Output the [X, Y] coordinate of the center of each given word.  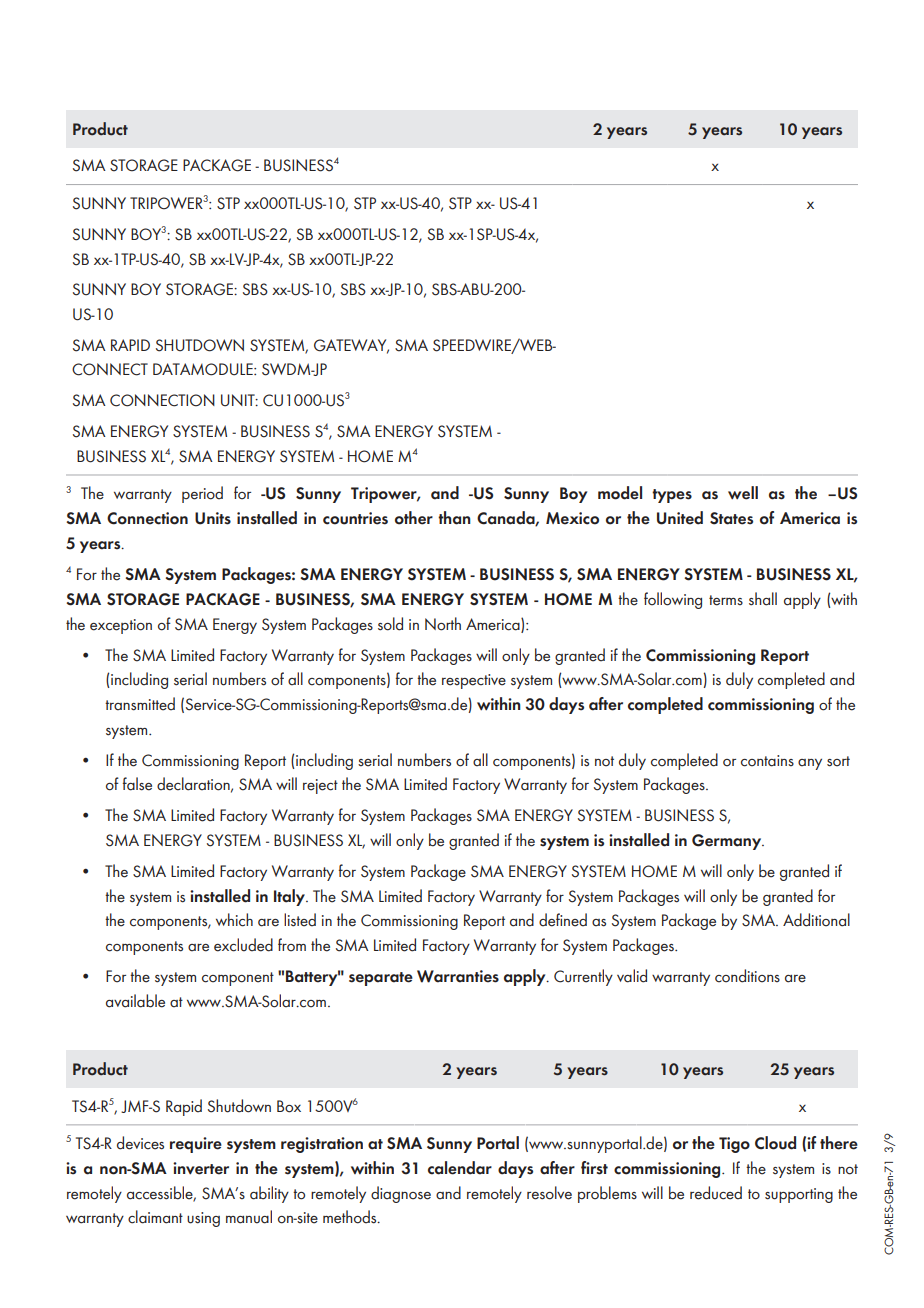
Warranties [458, 976]
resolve [549, 1193]
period [202, 494]
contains [767, 761]
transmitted [140, 704]
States [731, 518]
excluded [243, 945]
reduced [716, 1193]
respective [474, 681]
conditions [747, 976]
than [454, 518]
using [203, 1219]
